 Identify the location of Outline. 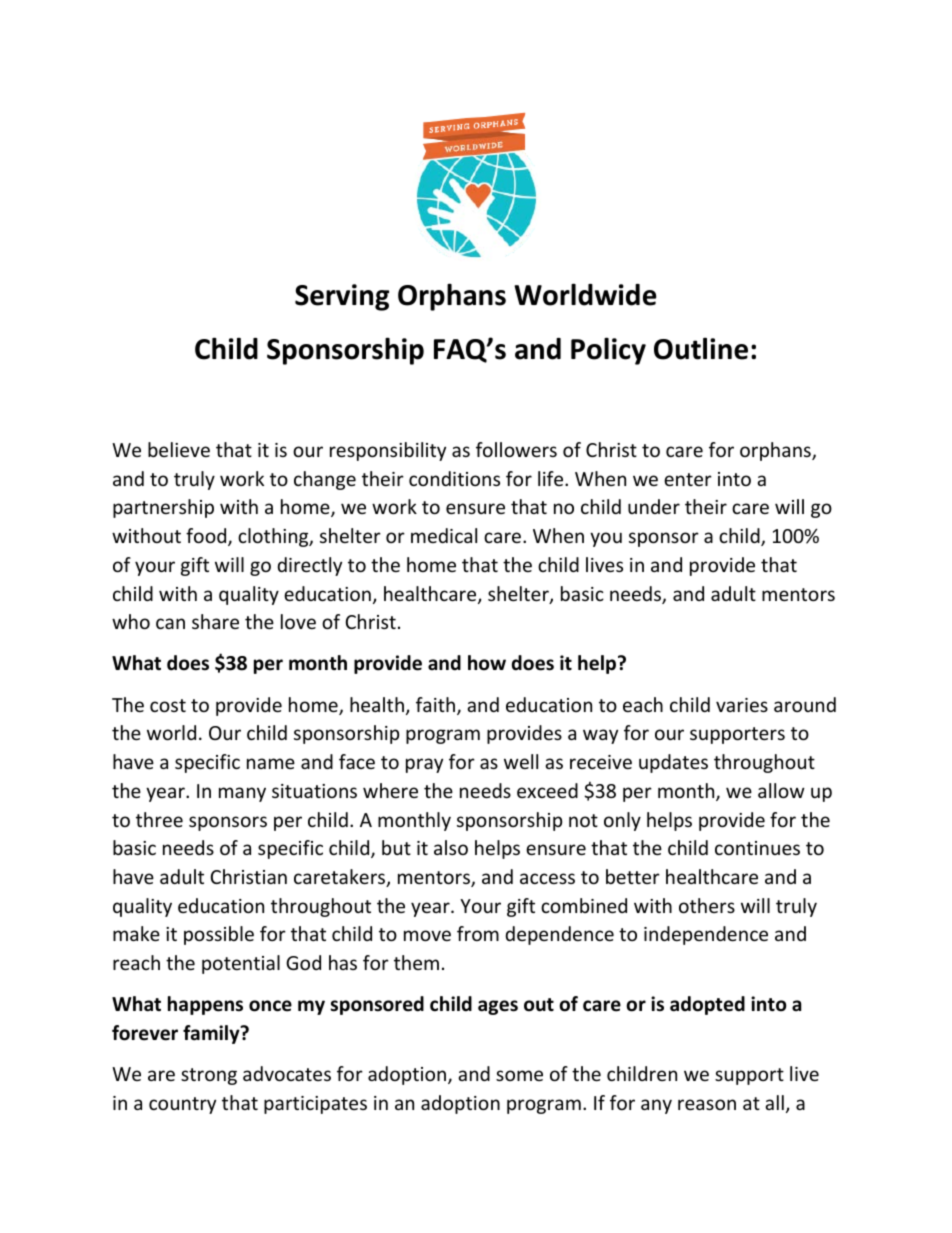
(701, 348).
